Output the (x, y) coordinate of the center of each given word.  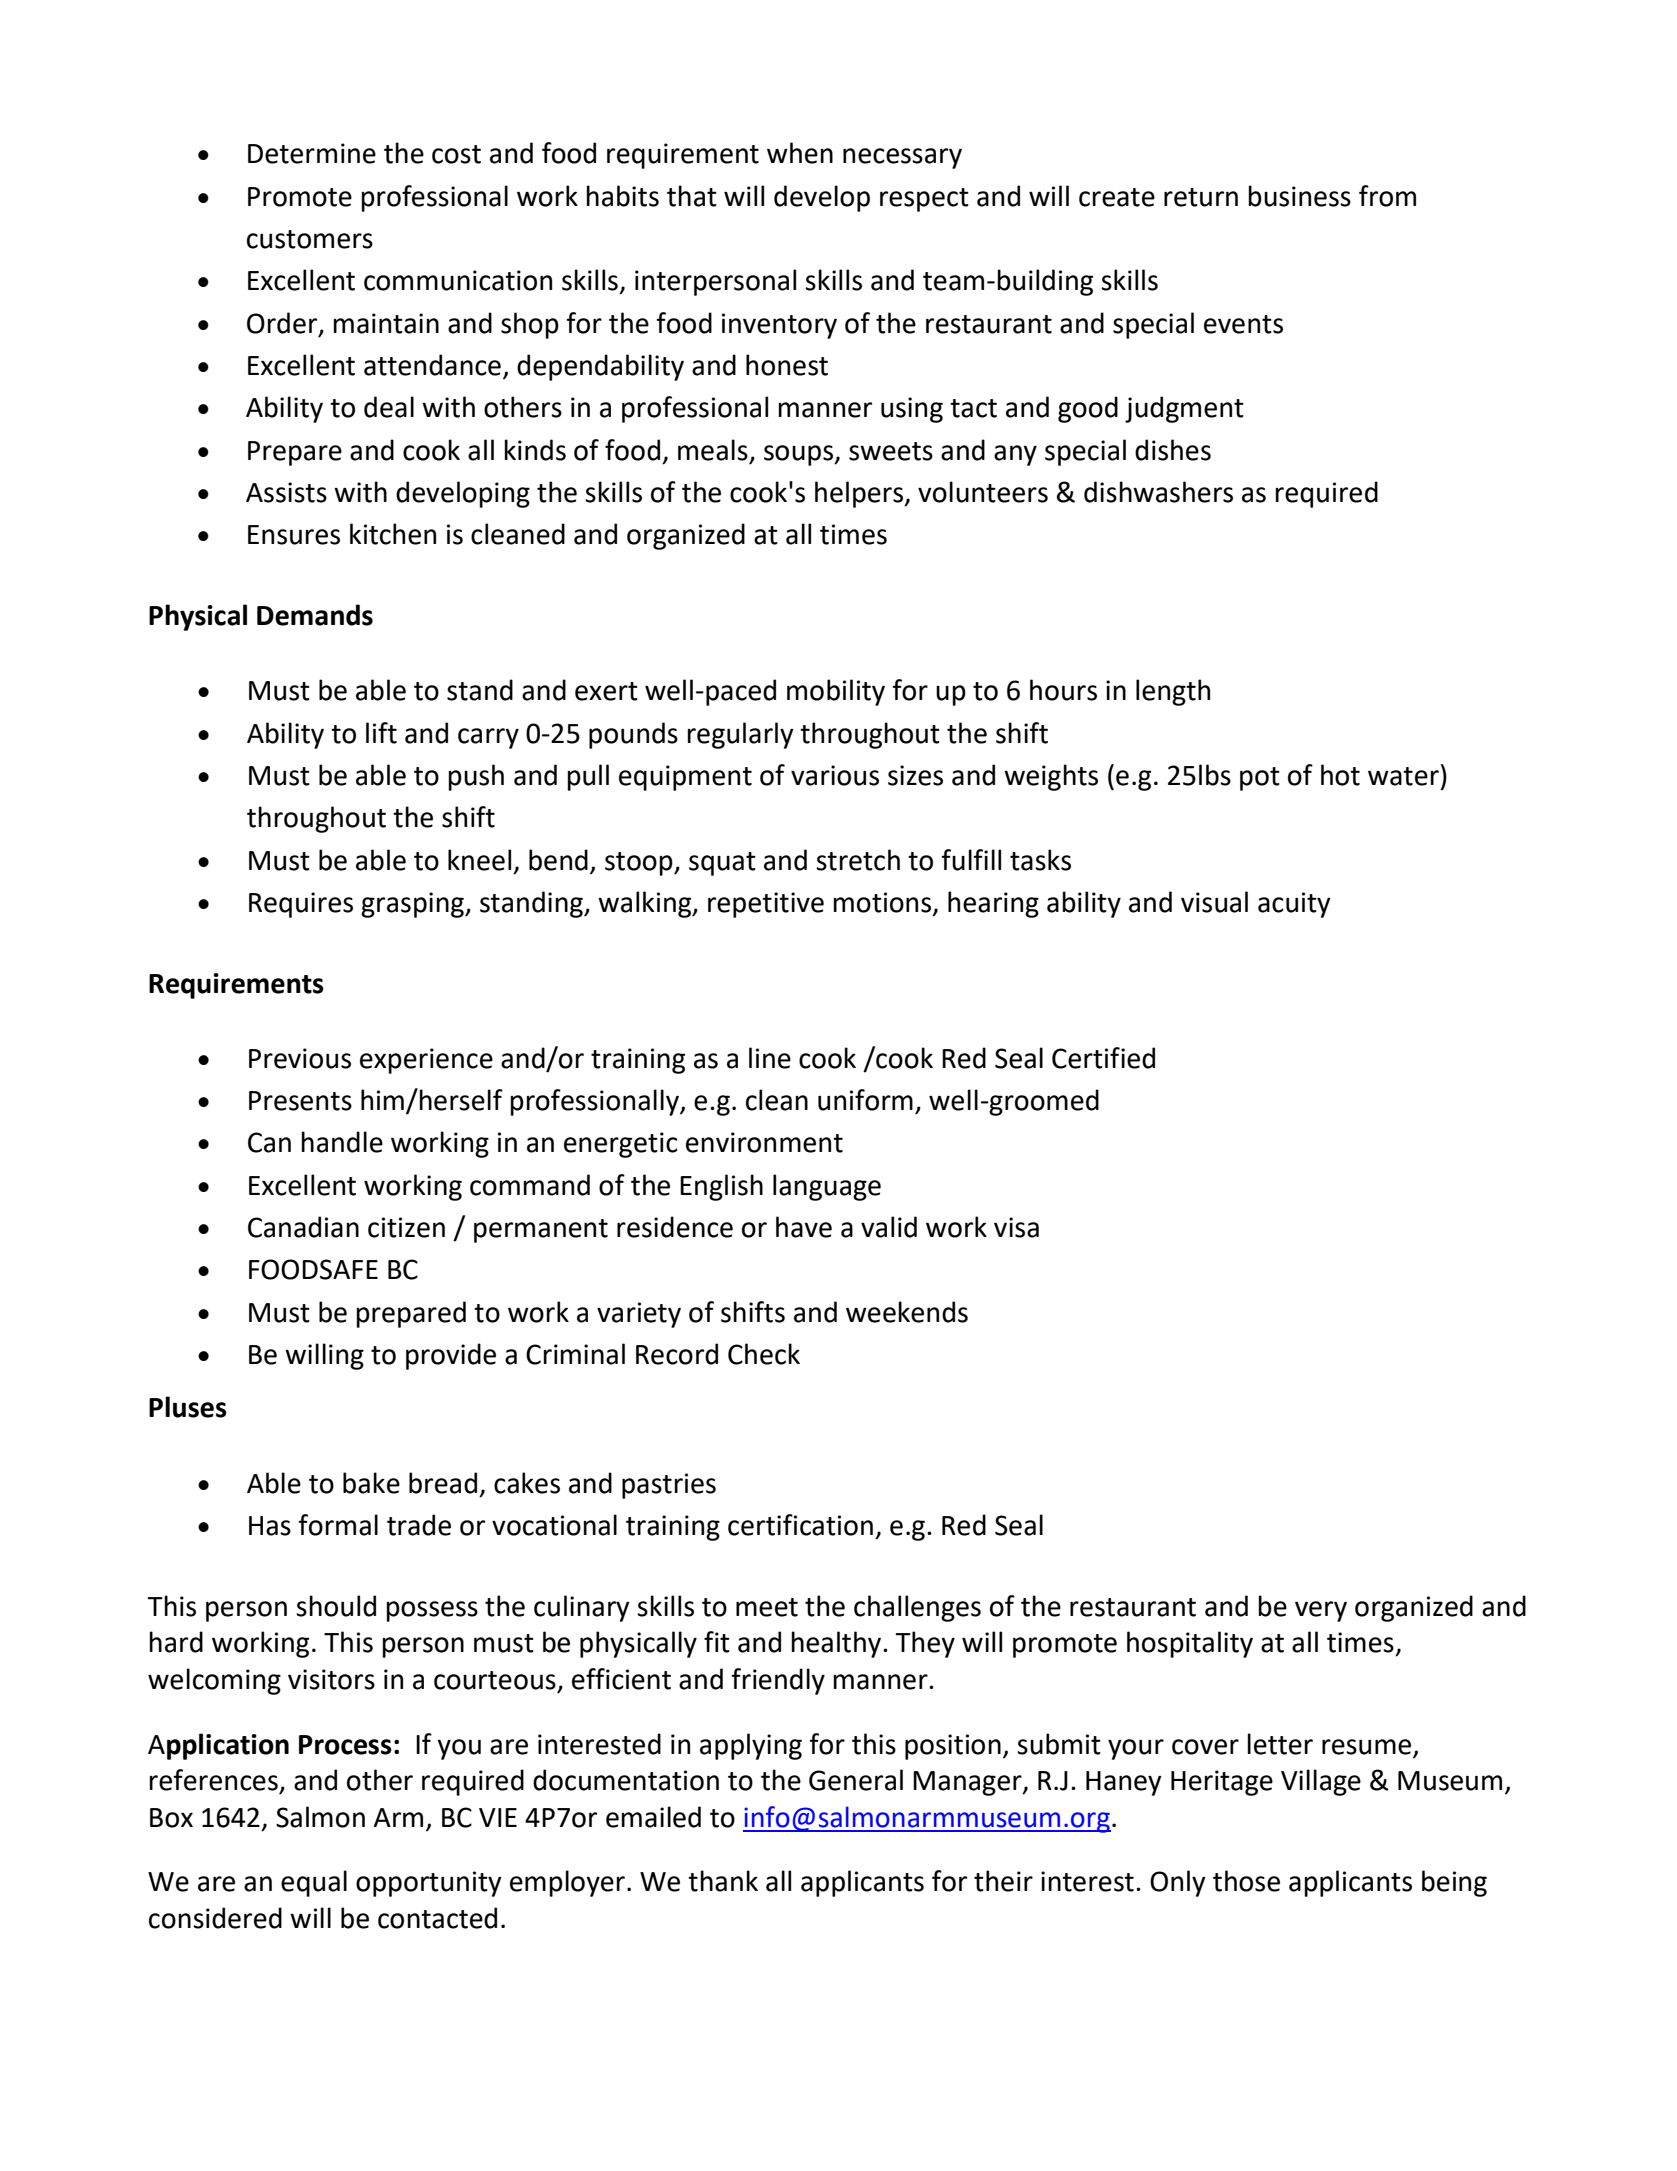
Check (764, 1354)
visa (1016, 1227)
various (835, 775)
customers (310, 239)
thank (723, 1881)
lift (381, 733)
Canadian (303, 1227)
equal (314, 1883)
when (800, 153)
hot (1340, 775)
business (1299, 196)
